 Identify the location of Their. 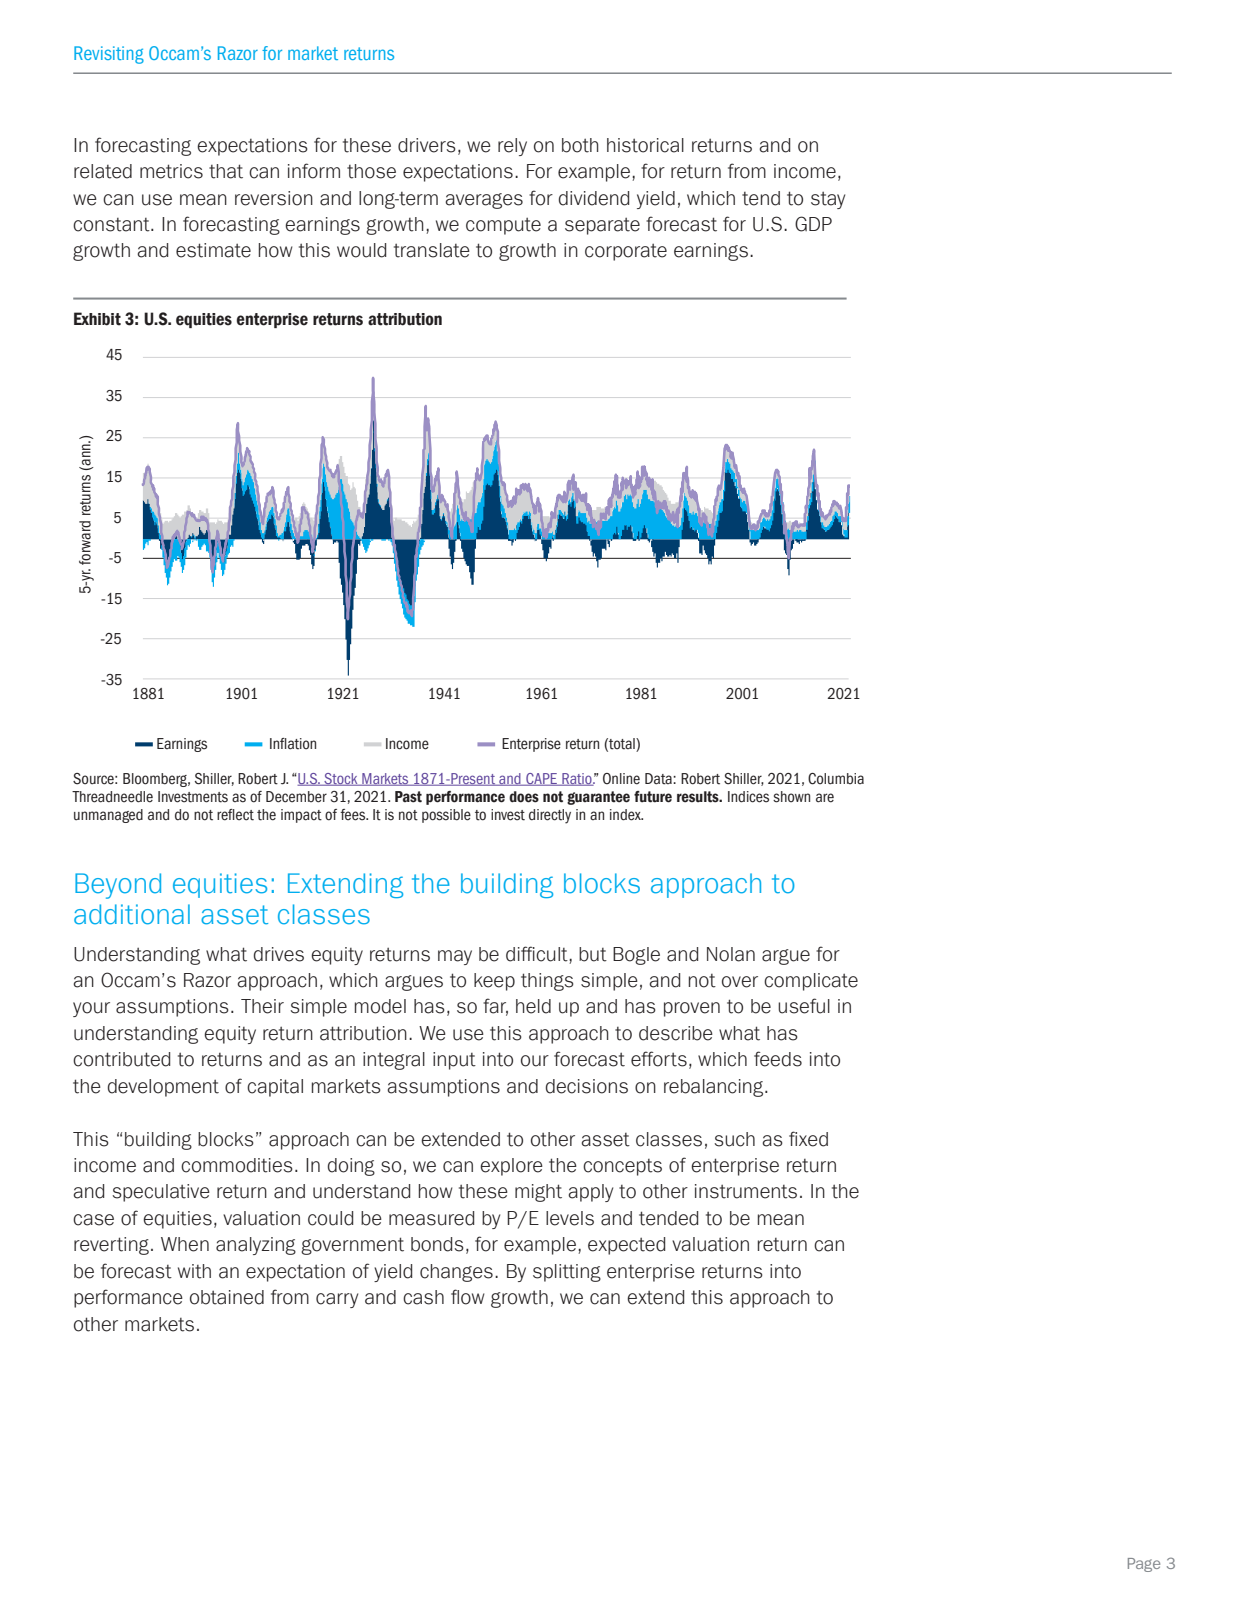
(262, 1006).
